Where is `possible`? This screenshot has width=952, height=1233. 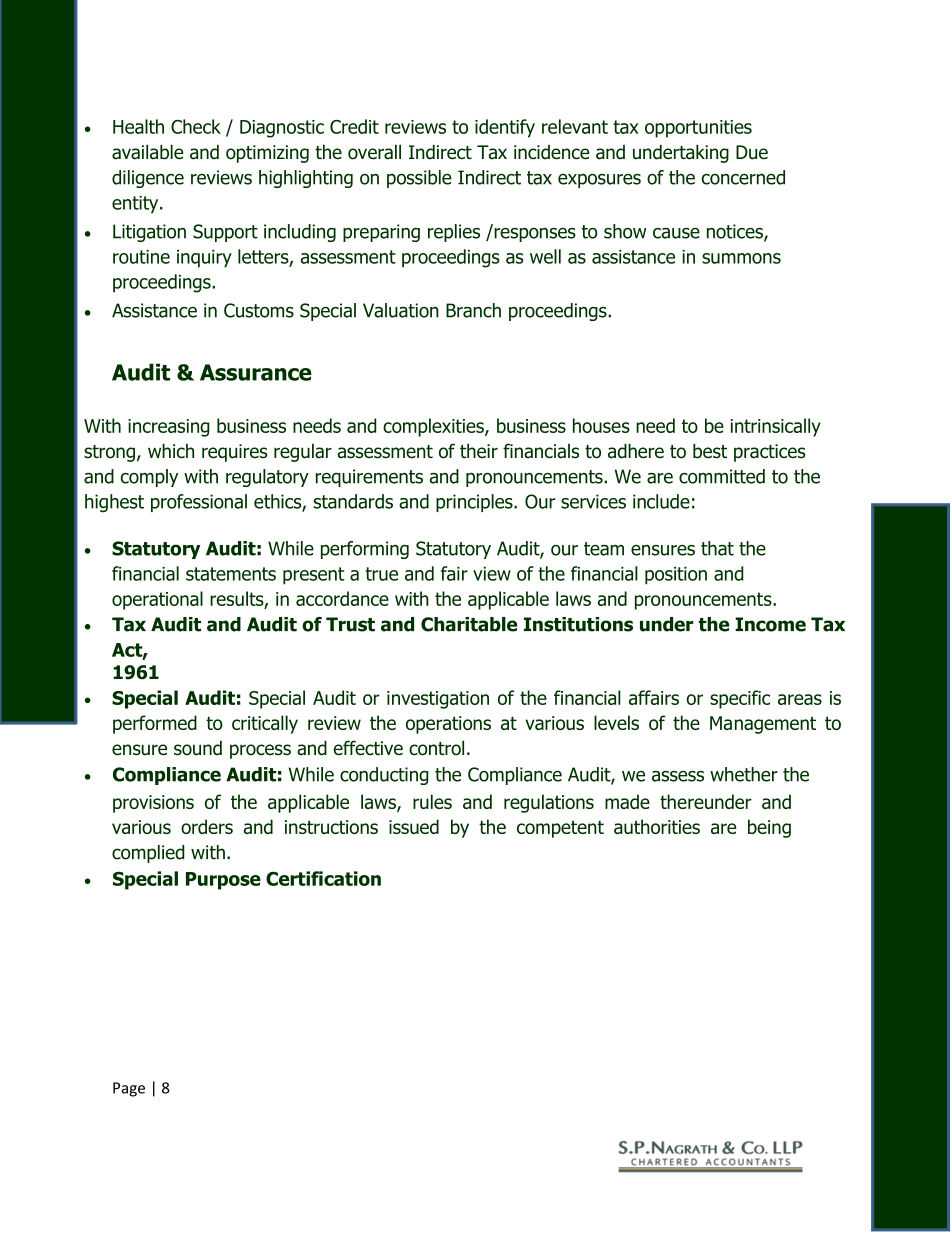 possible is located at coordinates (419, 179).
